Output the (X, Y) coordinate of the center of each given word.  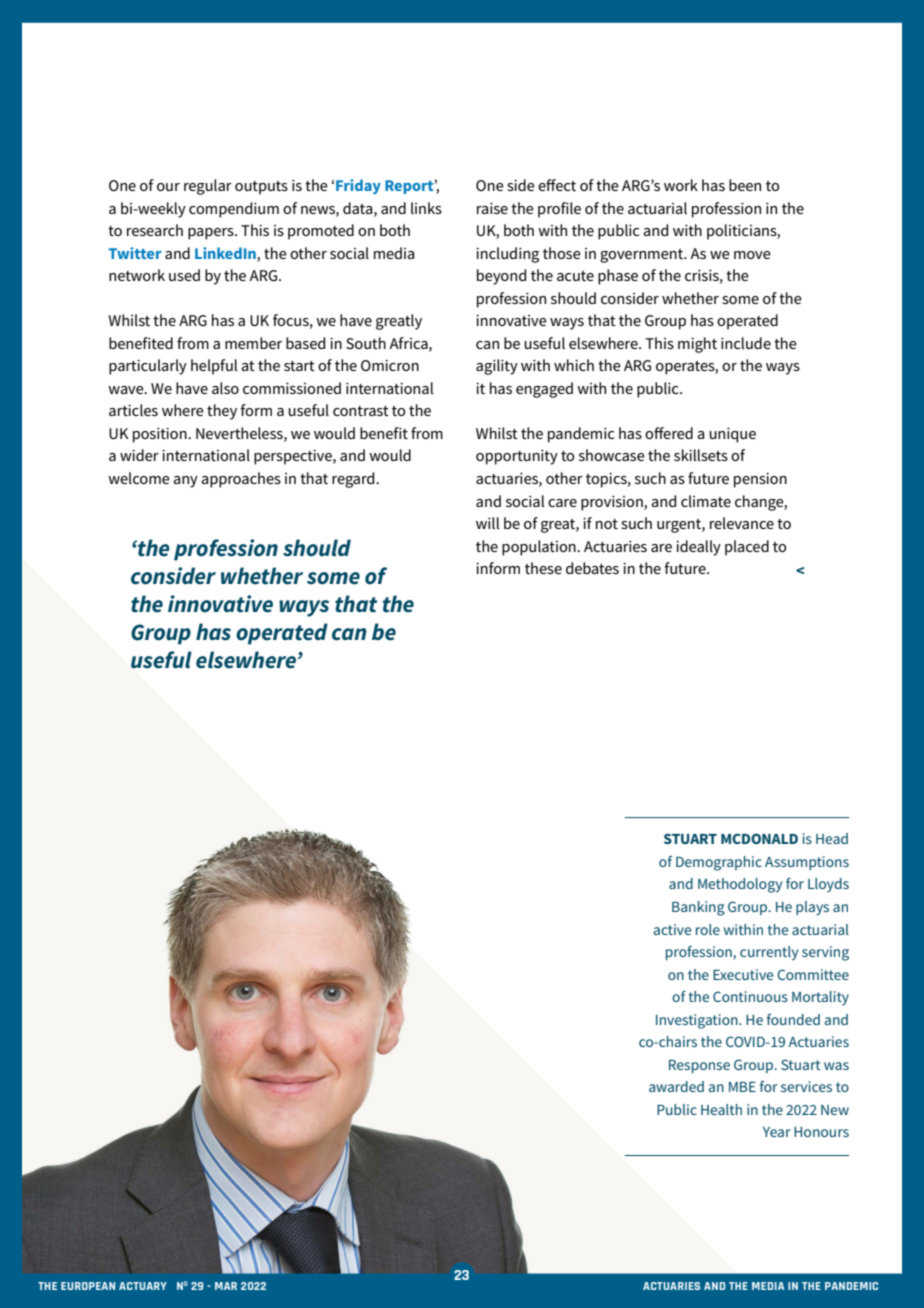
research (155, 230)
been (745, 185)
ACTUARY (143, 1286)
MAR (226, 1286)
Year (777, 1132)
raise (492, 208)
